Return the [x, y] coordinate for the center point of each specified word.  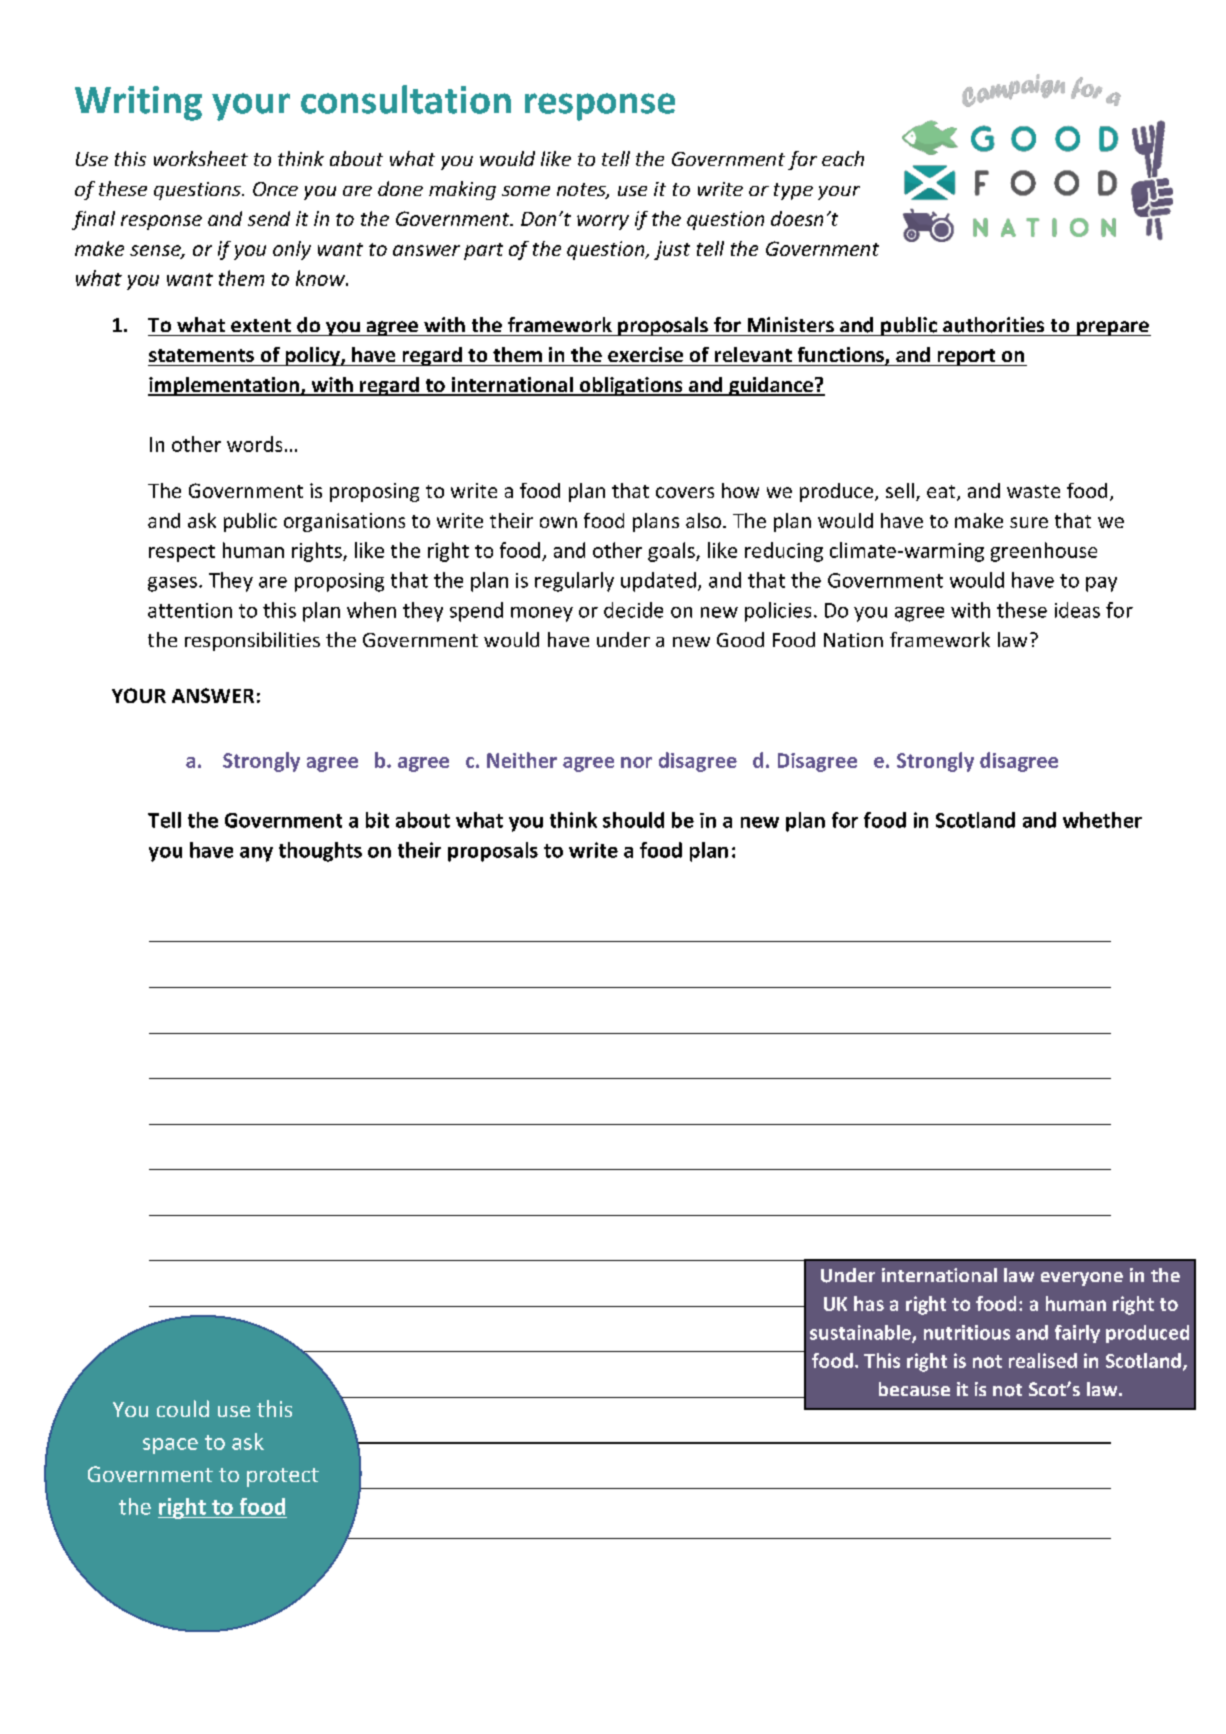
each [843, 158]
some [526, 191]
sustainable [861, 1333]
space [170, 1446]
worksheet [201, 158]
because [914, 1389]
